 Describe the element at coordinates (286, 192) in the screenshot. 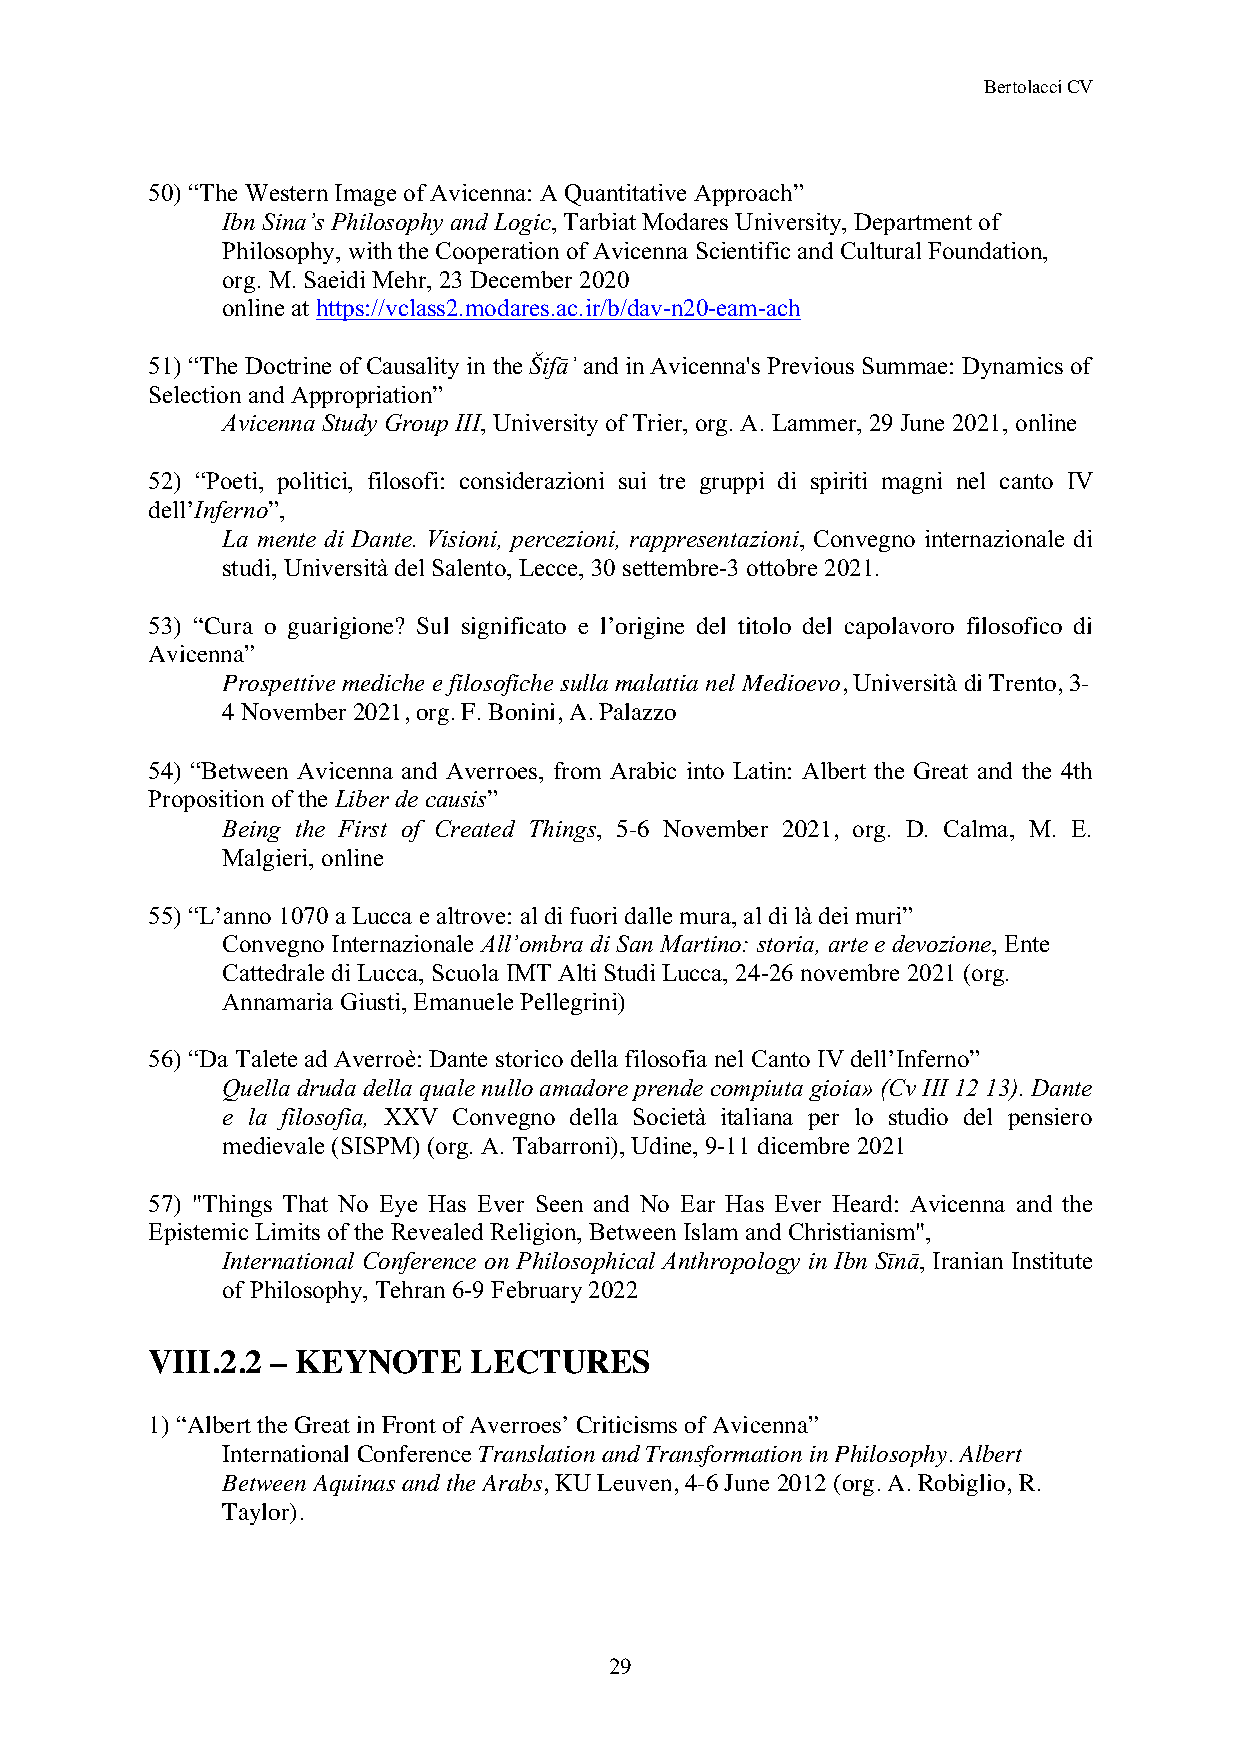

I see `Western` at that location.
